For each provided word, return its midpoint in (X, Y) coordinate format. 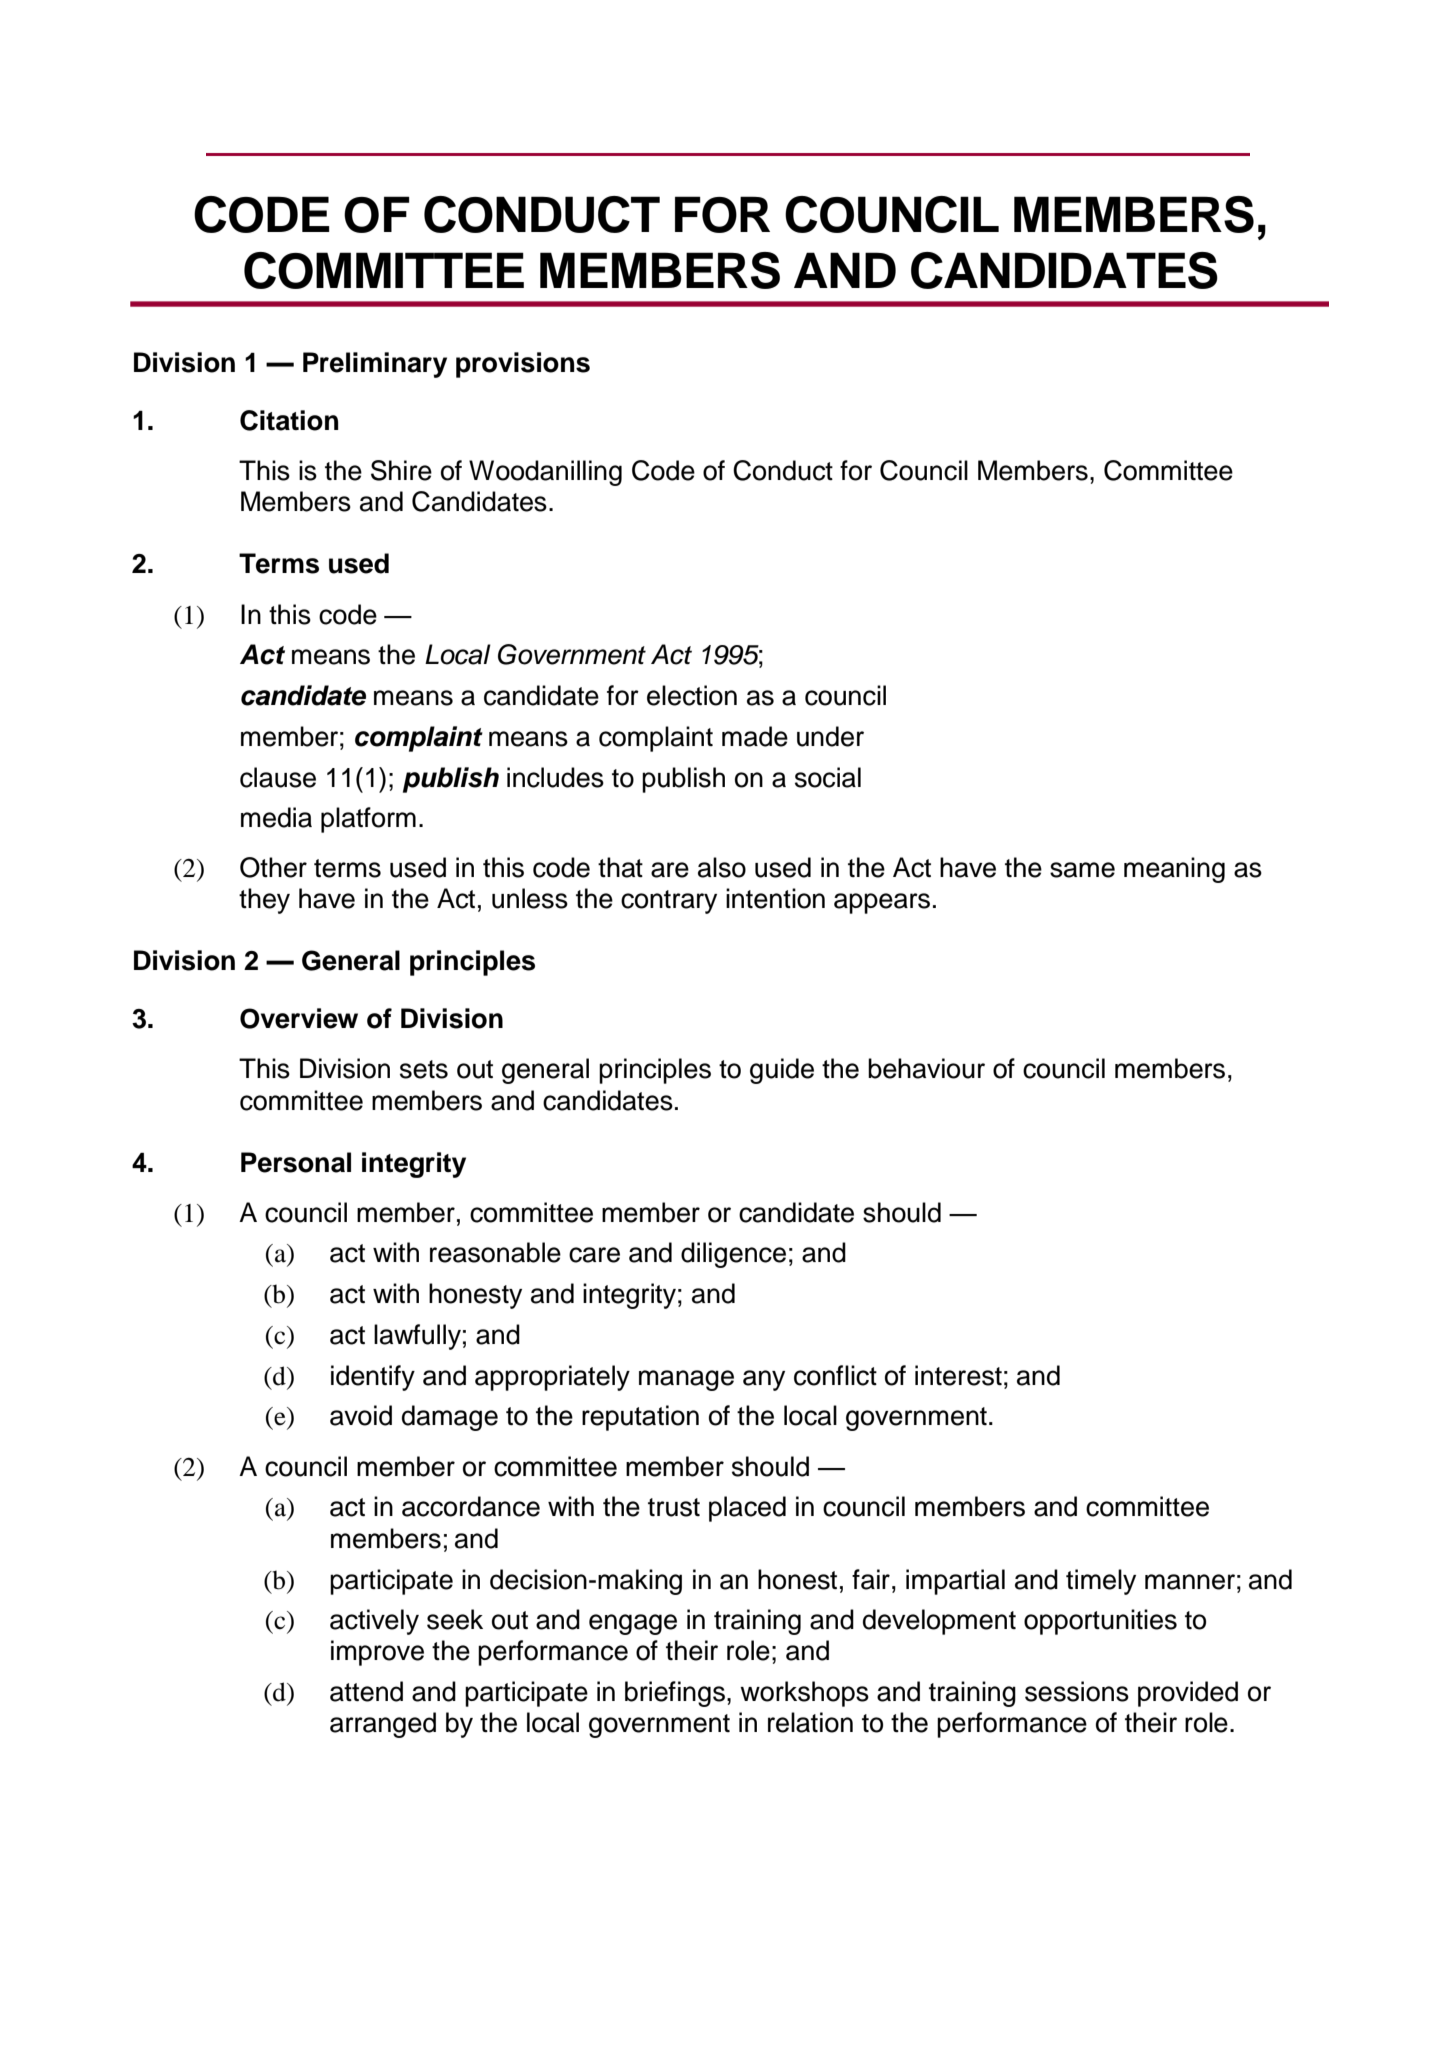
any (764, 1380)
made (755, 736)
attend (366, 1691)
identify (373, 1378)
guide (782, 1071)
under (830, 736)
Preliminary (375, 365)
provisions (523, 365)
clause (278, 777)
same (1082, 870)
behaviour (926, 1068)
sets (424, 1069)
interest (958, 1375)
